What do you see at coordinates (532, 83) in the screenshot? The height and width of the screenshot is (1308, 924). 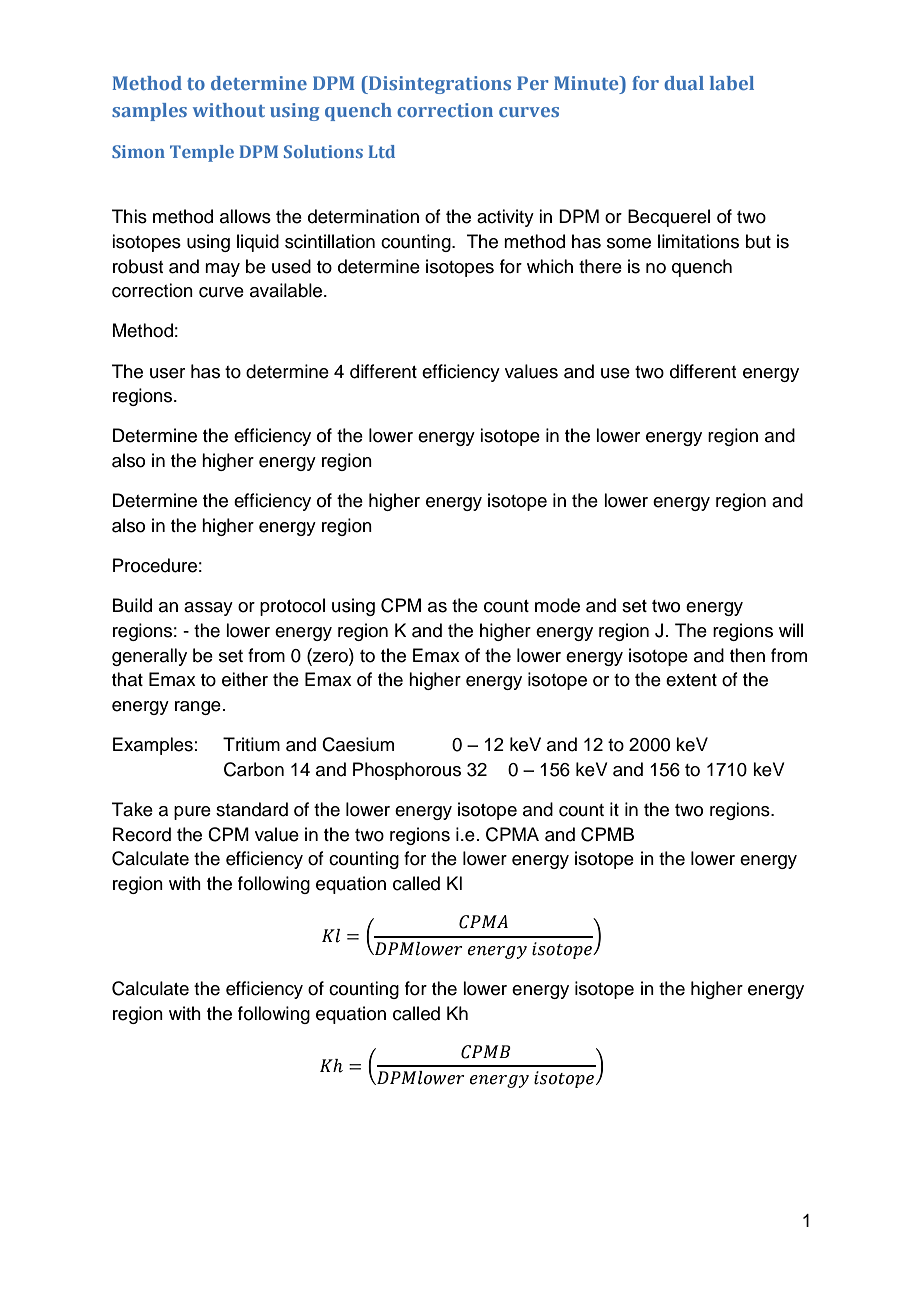 I see `Per` at bounding box center [532, 83].
